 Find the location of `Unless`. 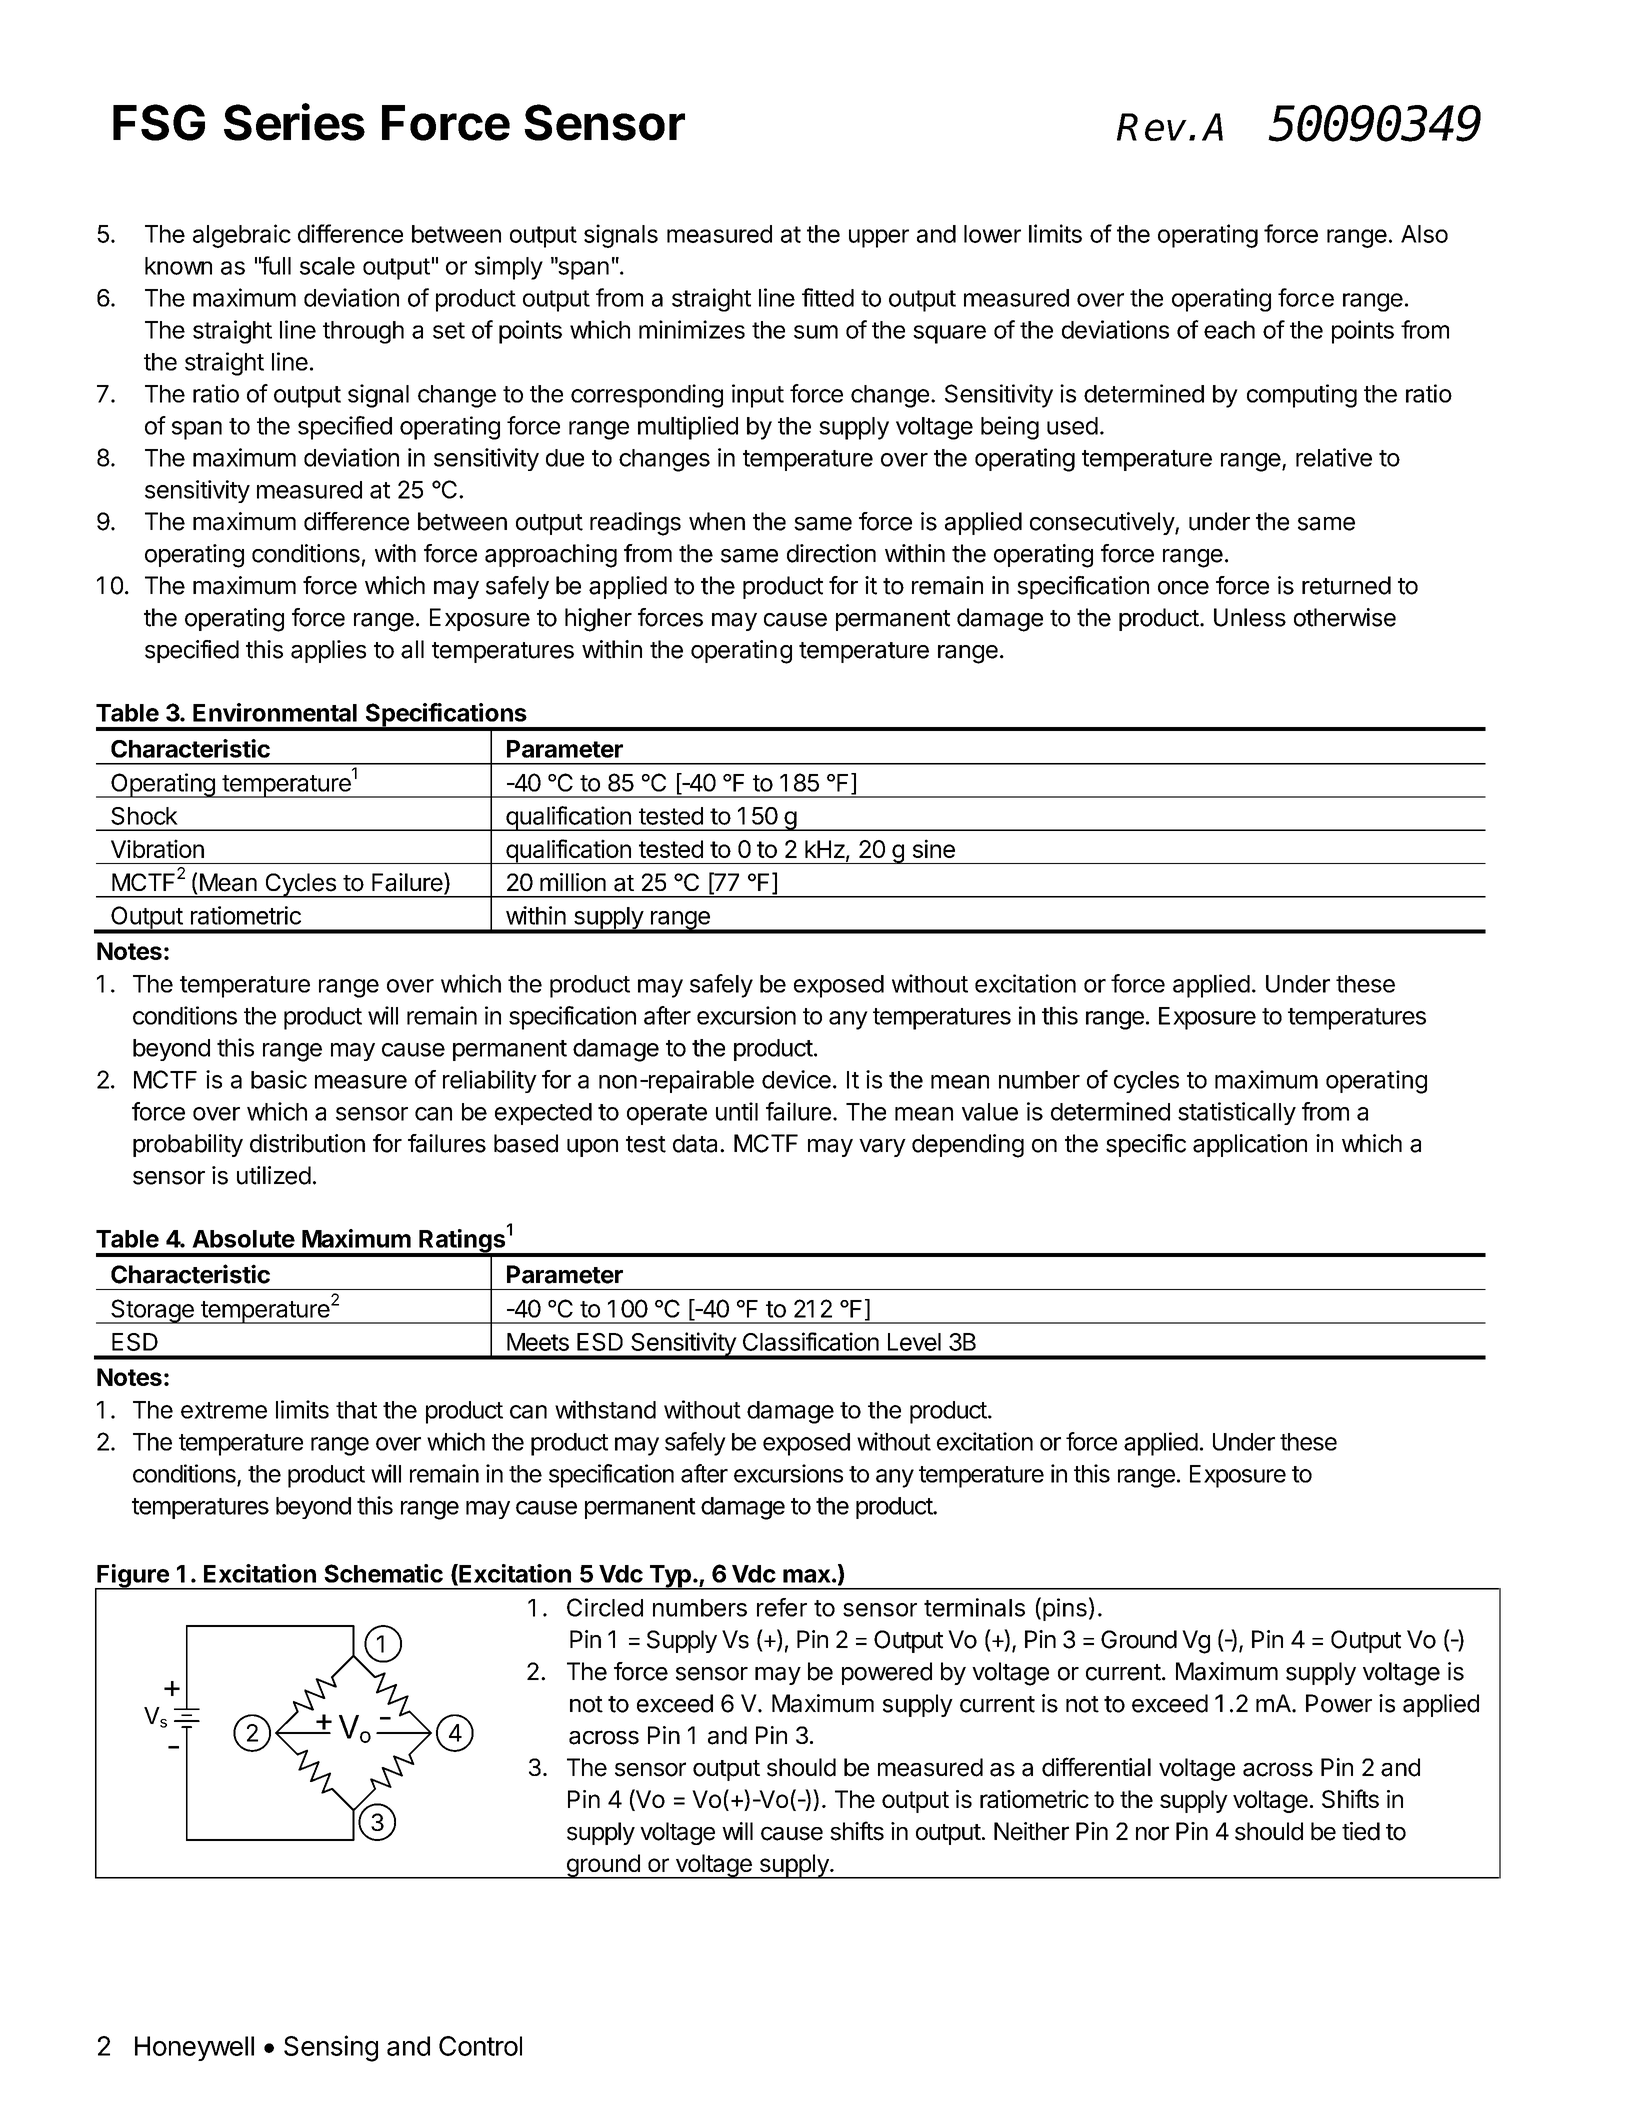

Unless is located at coordinates (1250, 617).
